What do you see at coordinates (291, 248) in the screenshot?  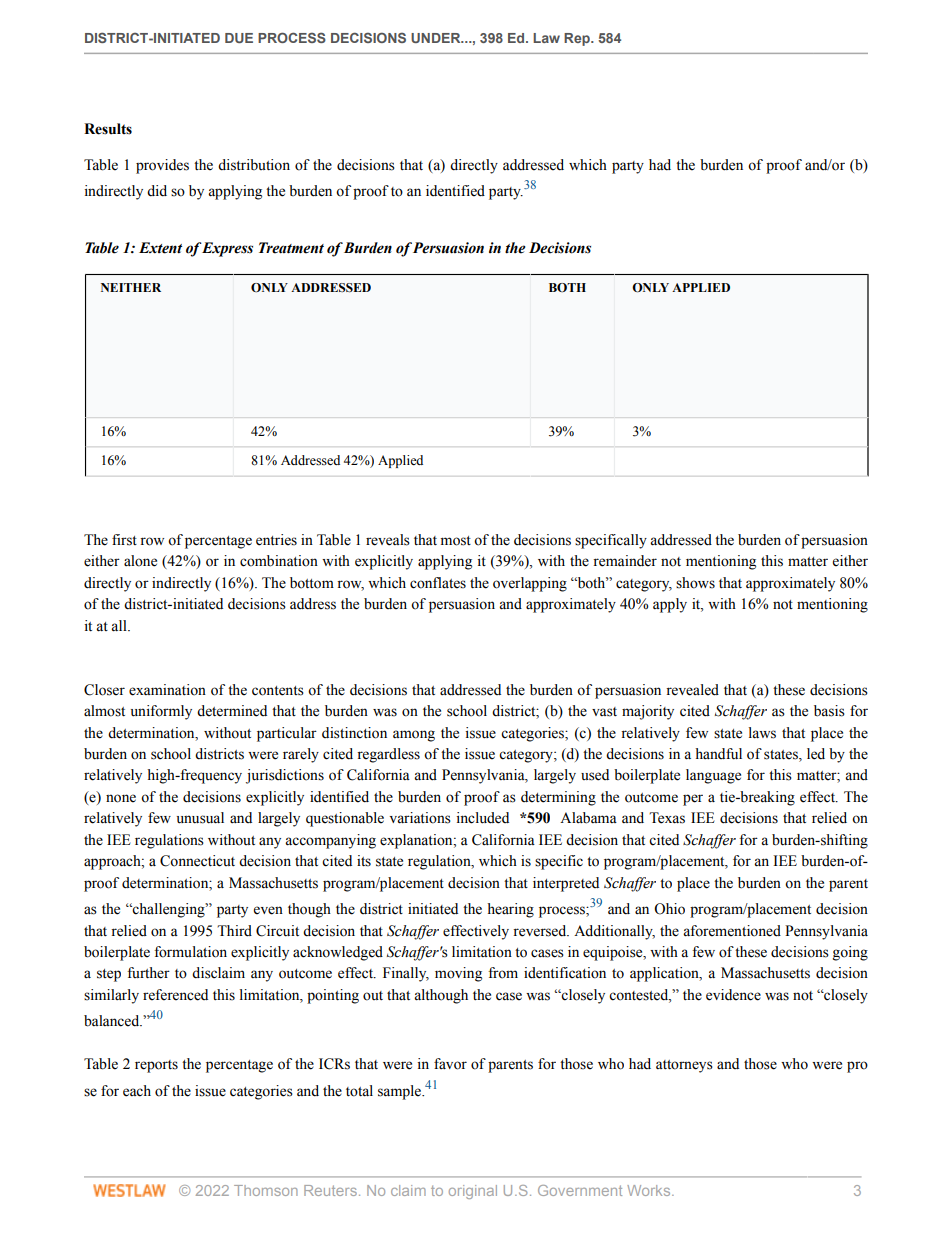 I see `Treatment` at bounding box center [291, 248].
